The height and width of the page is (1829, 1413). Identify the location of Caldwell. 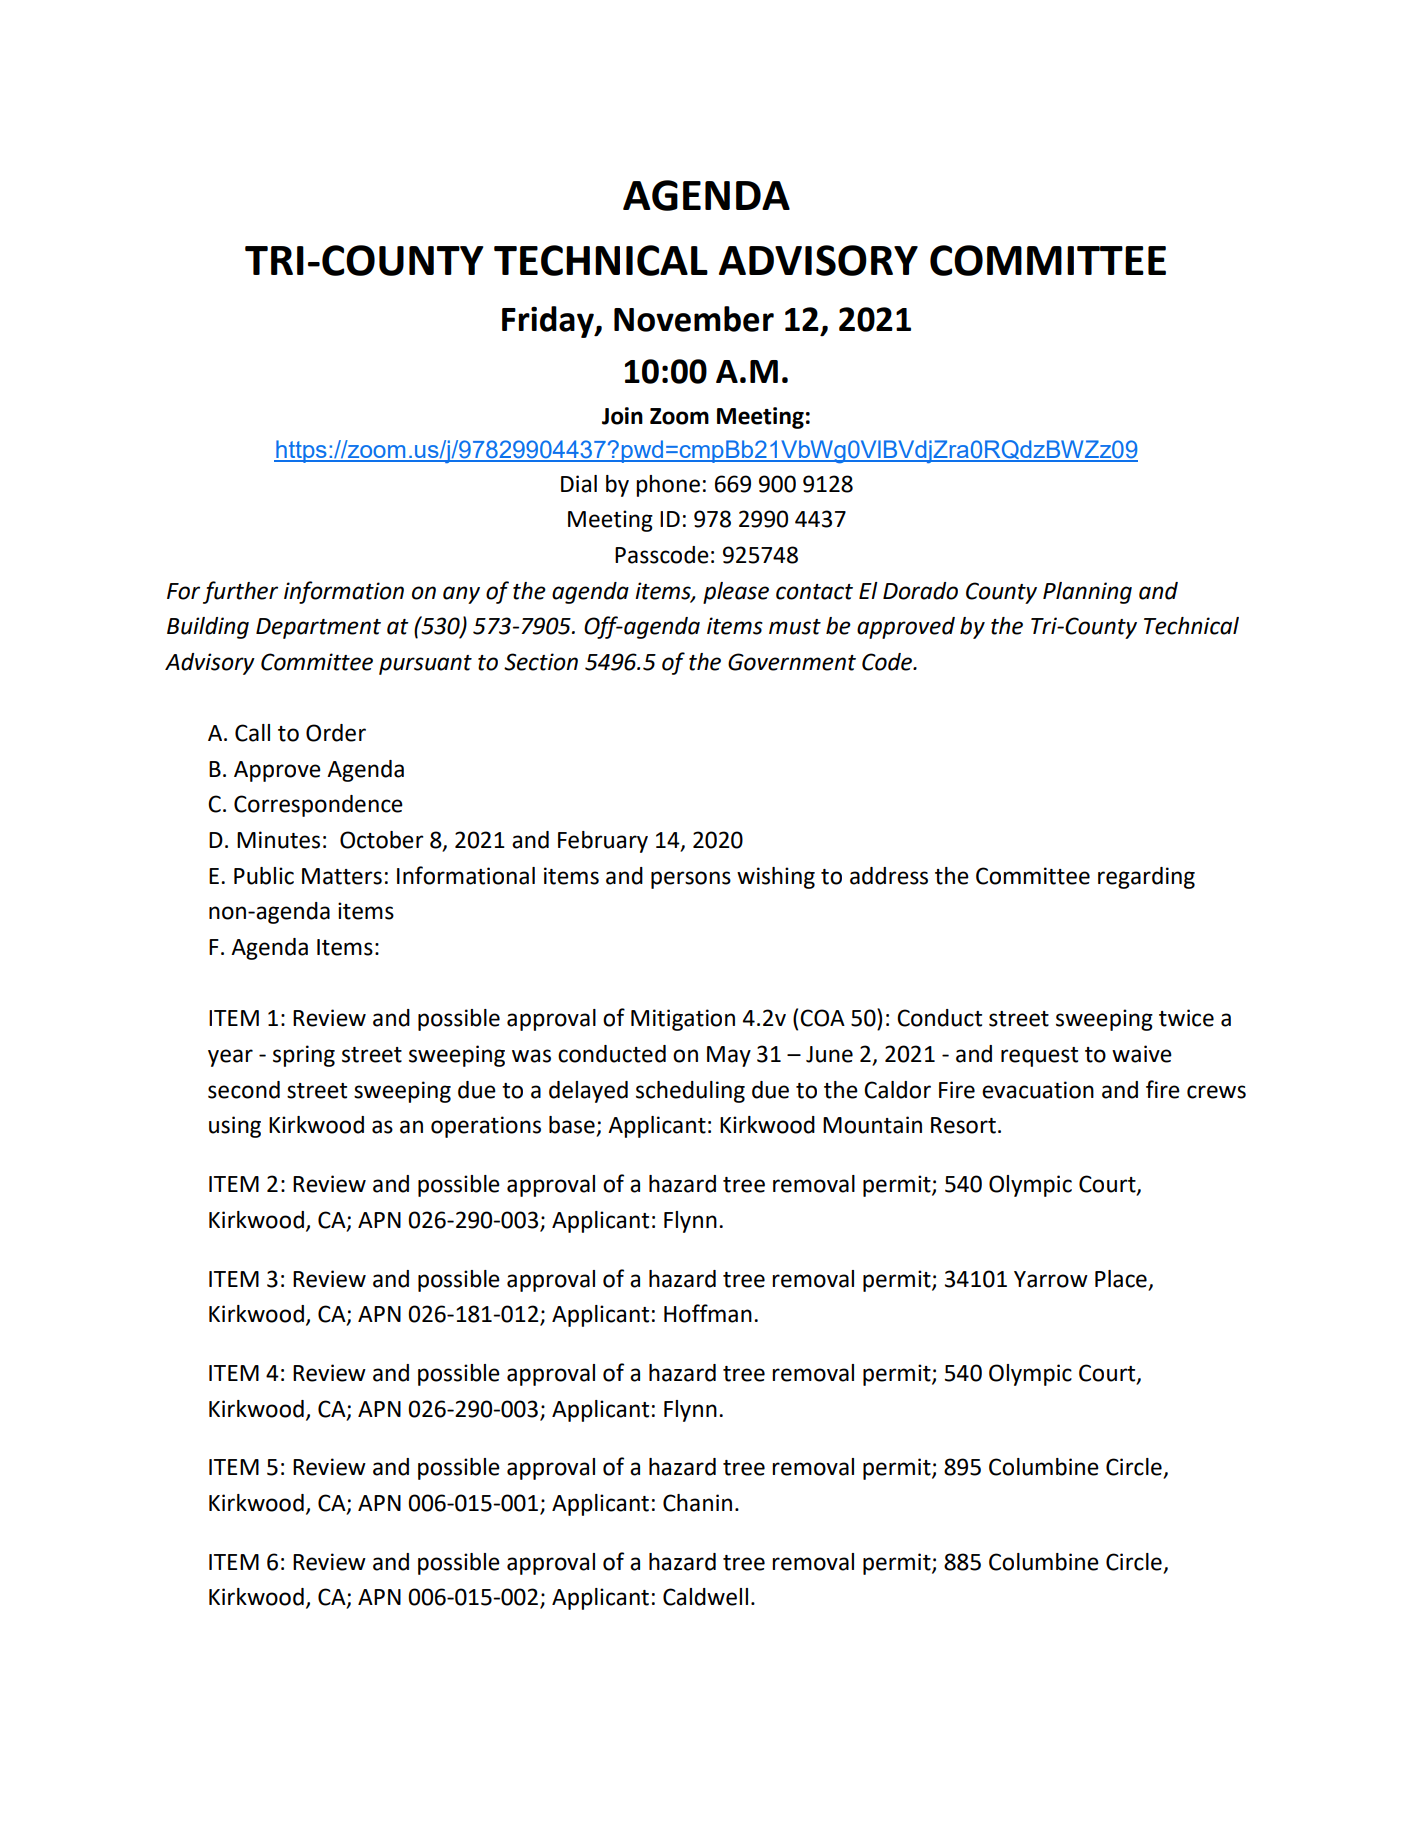
(705, 1597).
